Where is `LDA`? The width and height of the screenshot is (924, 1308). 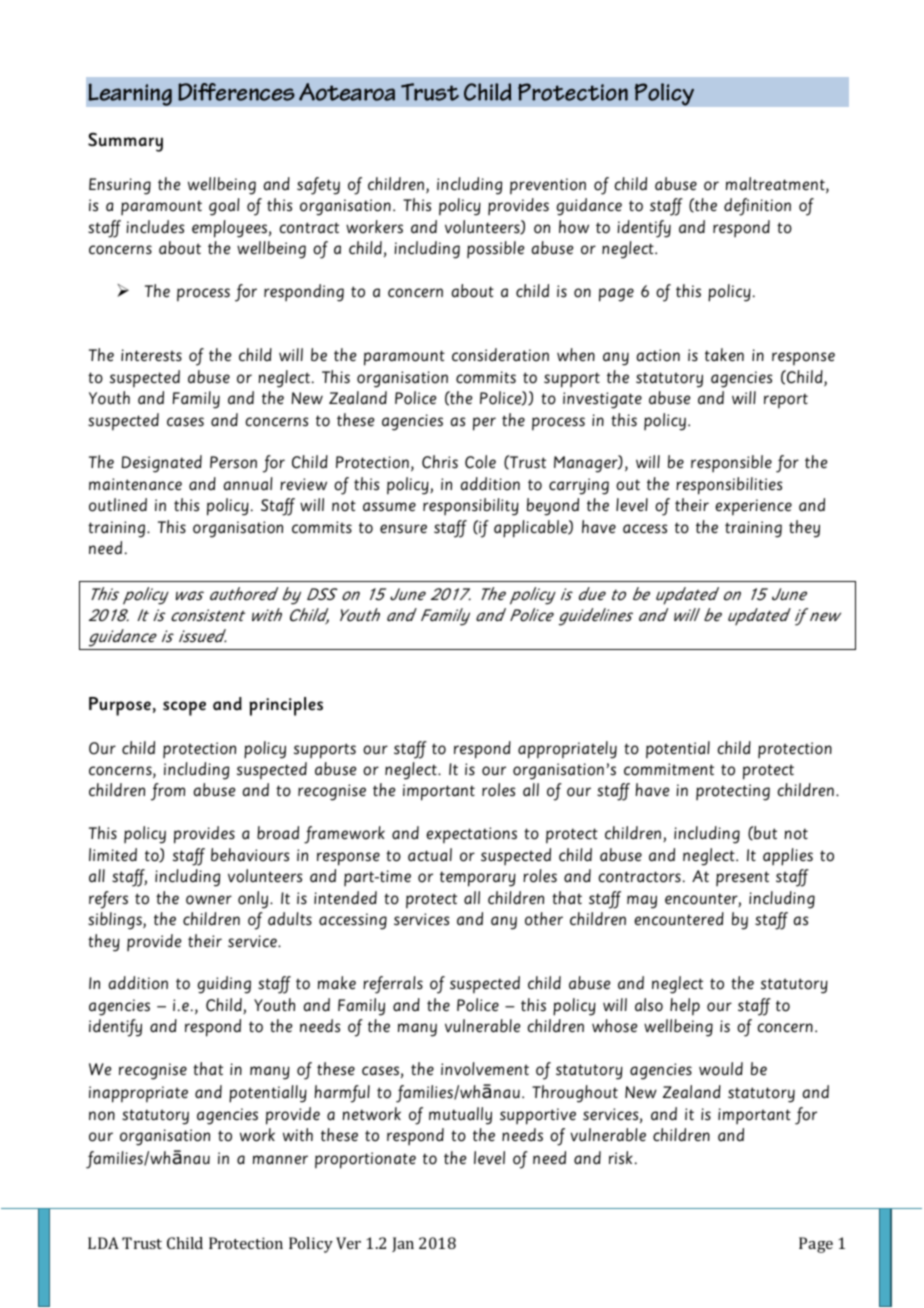 LDA is located at coordinates (103, 1243).
